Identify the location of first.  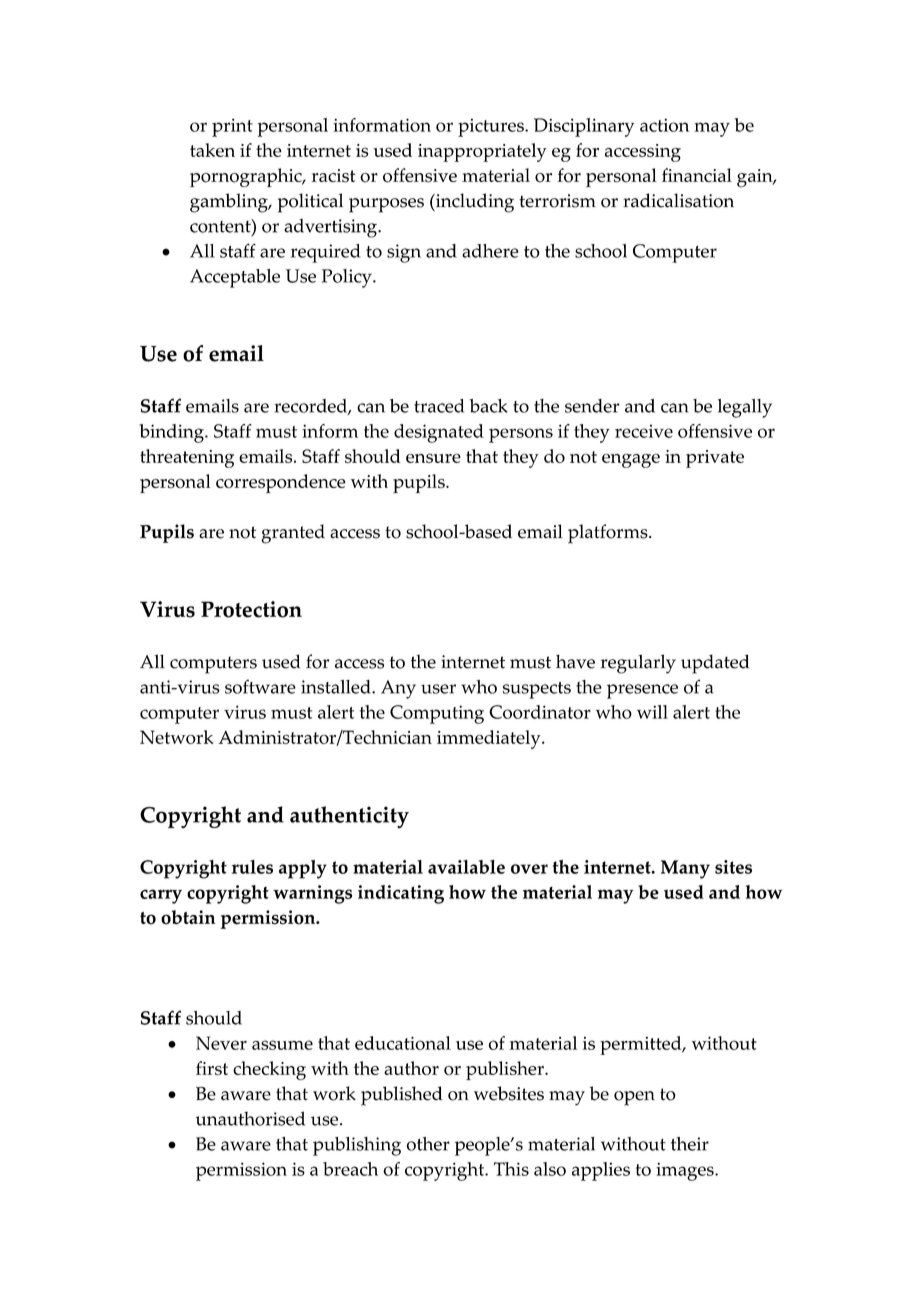
(212, 1068).
